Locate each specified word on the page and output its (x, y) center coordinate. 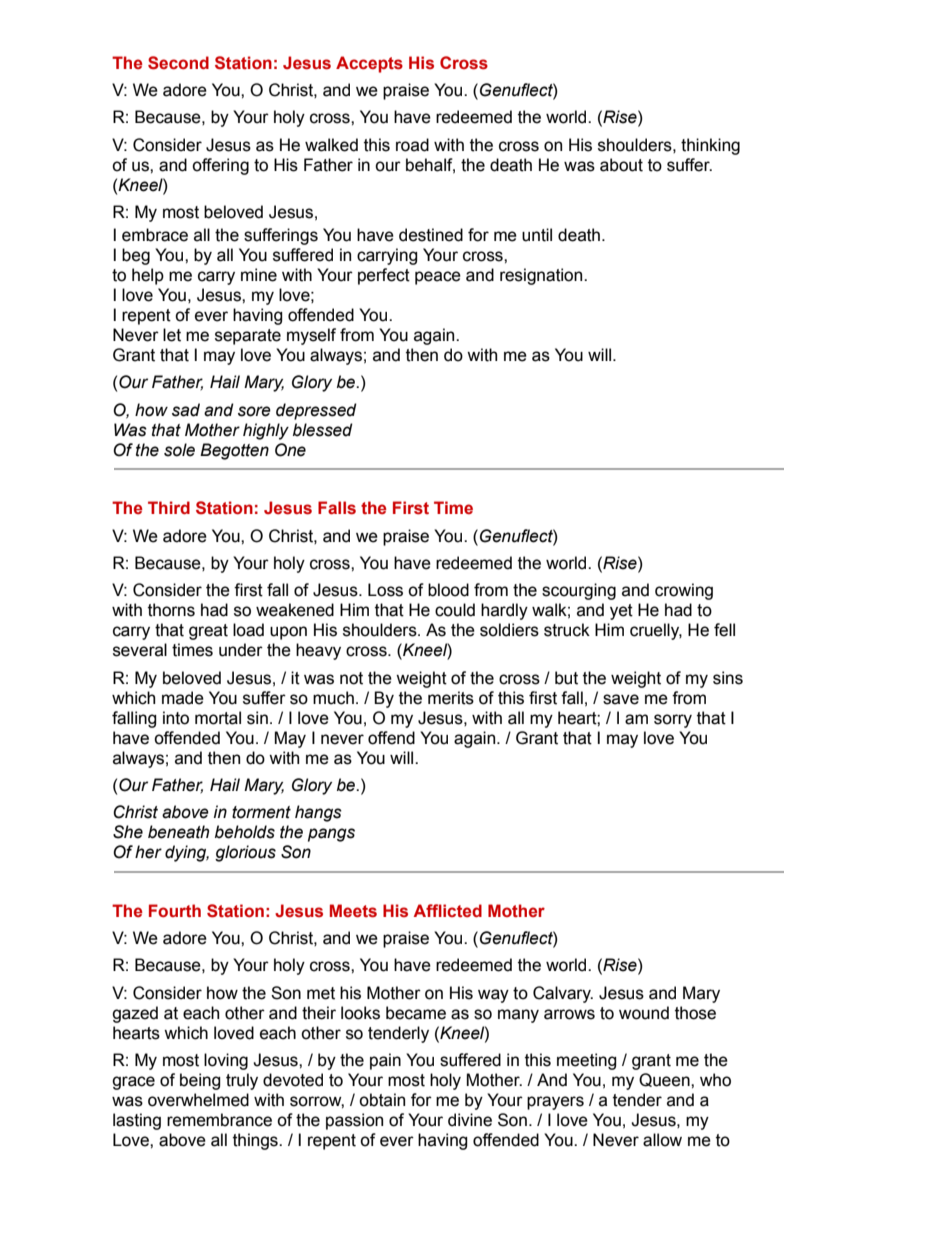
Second (178, 63)
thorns (171, 610)
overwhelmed (198, 1100)
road (412, 145)
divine (470, 1120)
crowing (684, 591)
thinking (710, 146)
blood (448, 590)
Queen (665, 1080)
